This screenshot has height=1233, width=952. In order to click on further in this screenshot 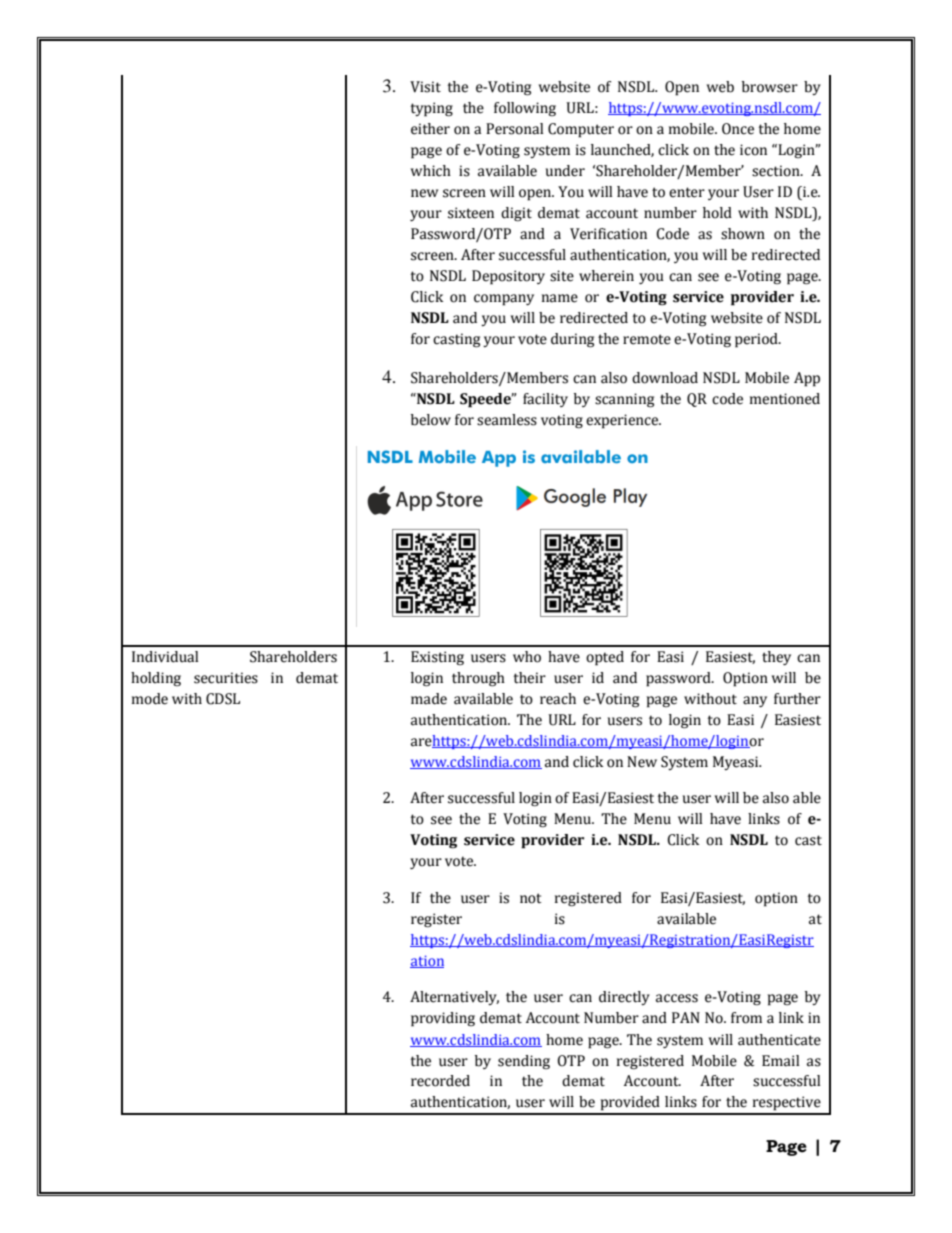, I will do `click(797, 699)`.
